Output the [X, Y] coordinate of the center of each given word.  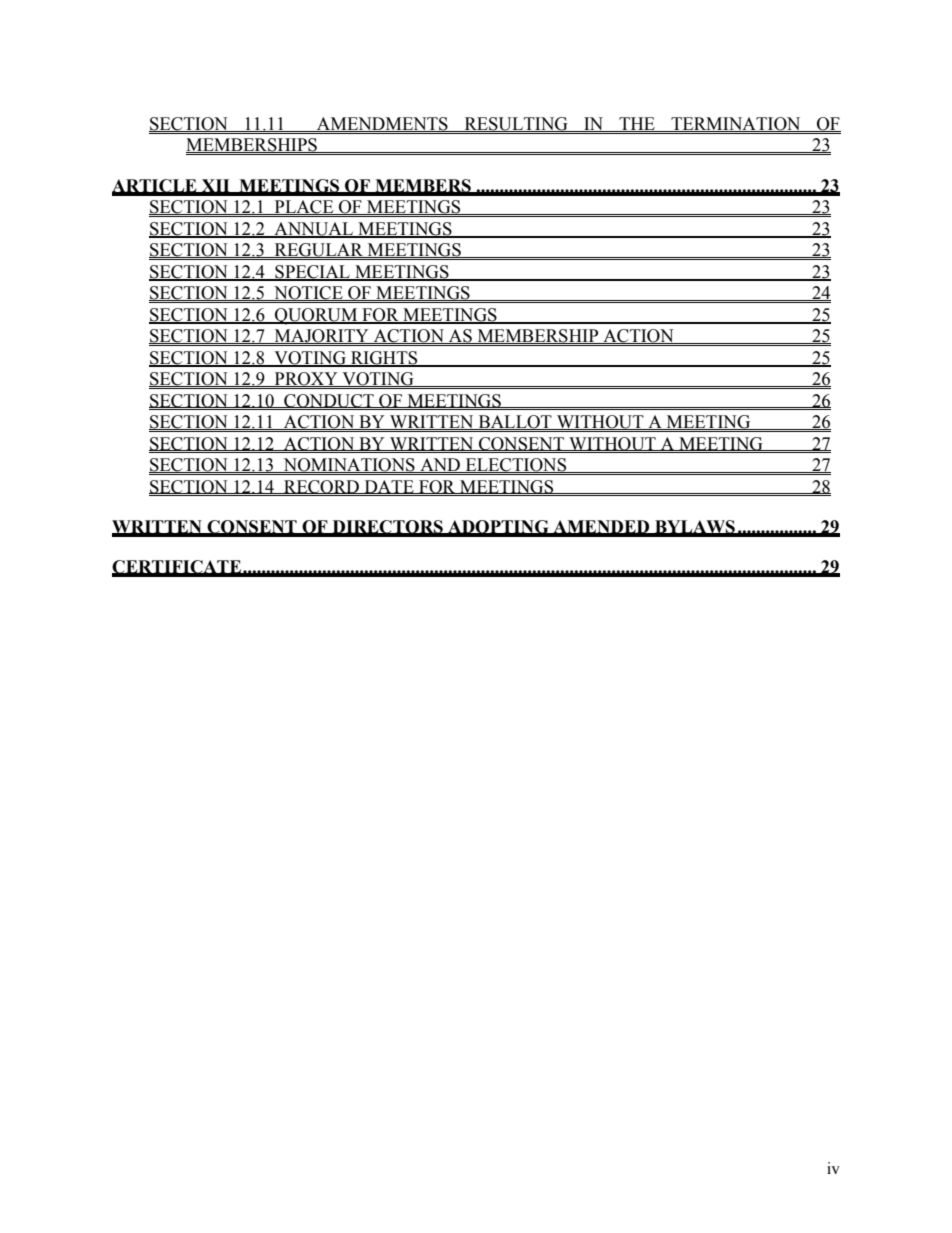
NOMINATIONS [349, 465]
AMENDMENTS [382, 124]
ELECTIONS [516, 465]
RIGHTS [384, 358]
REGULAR [318, 250]
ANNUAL [314, 230]
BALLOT [515, 422]
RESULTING [516, 124]
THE [637, 124]
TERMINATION [736, 124]
